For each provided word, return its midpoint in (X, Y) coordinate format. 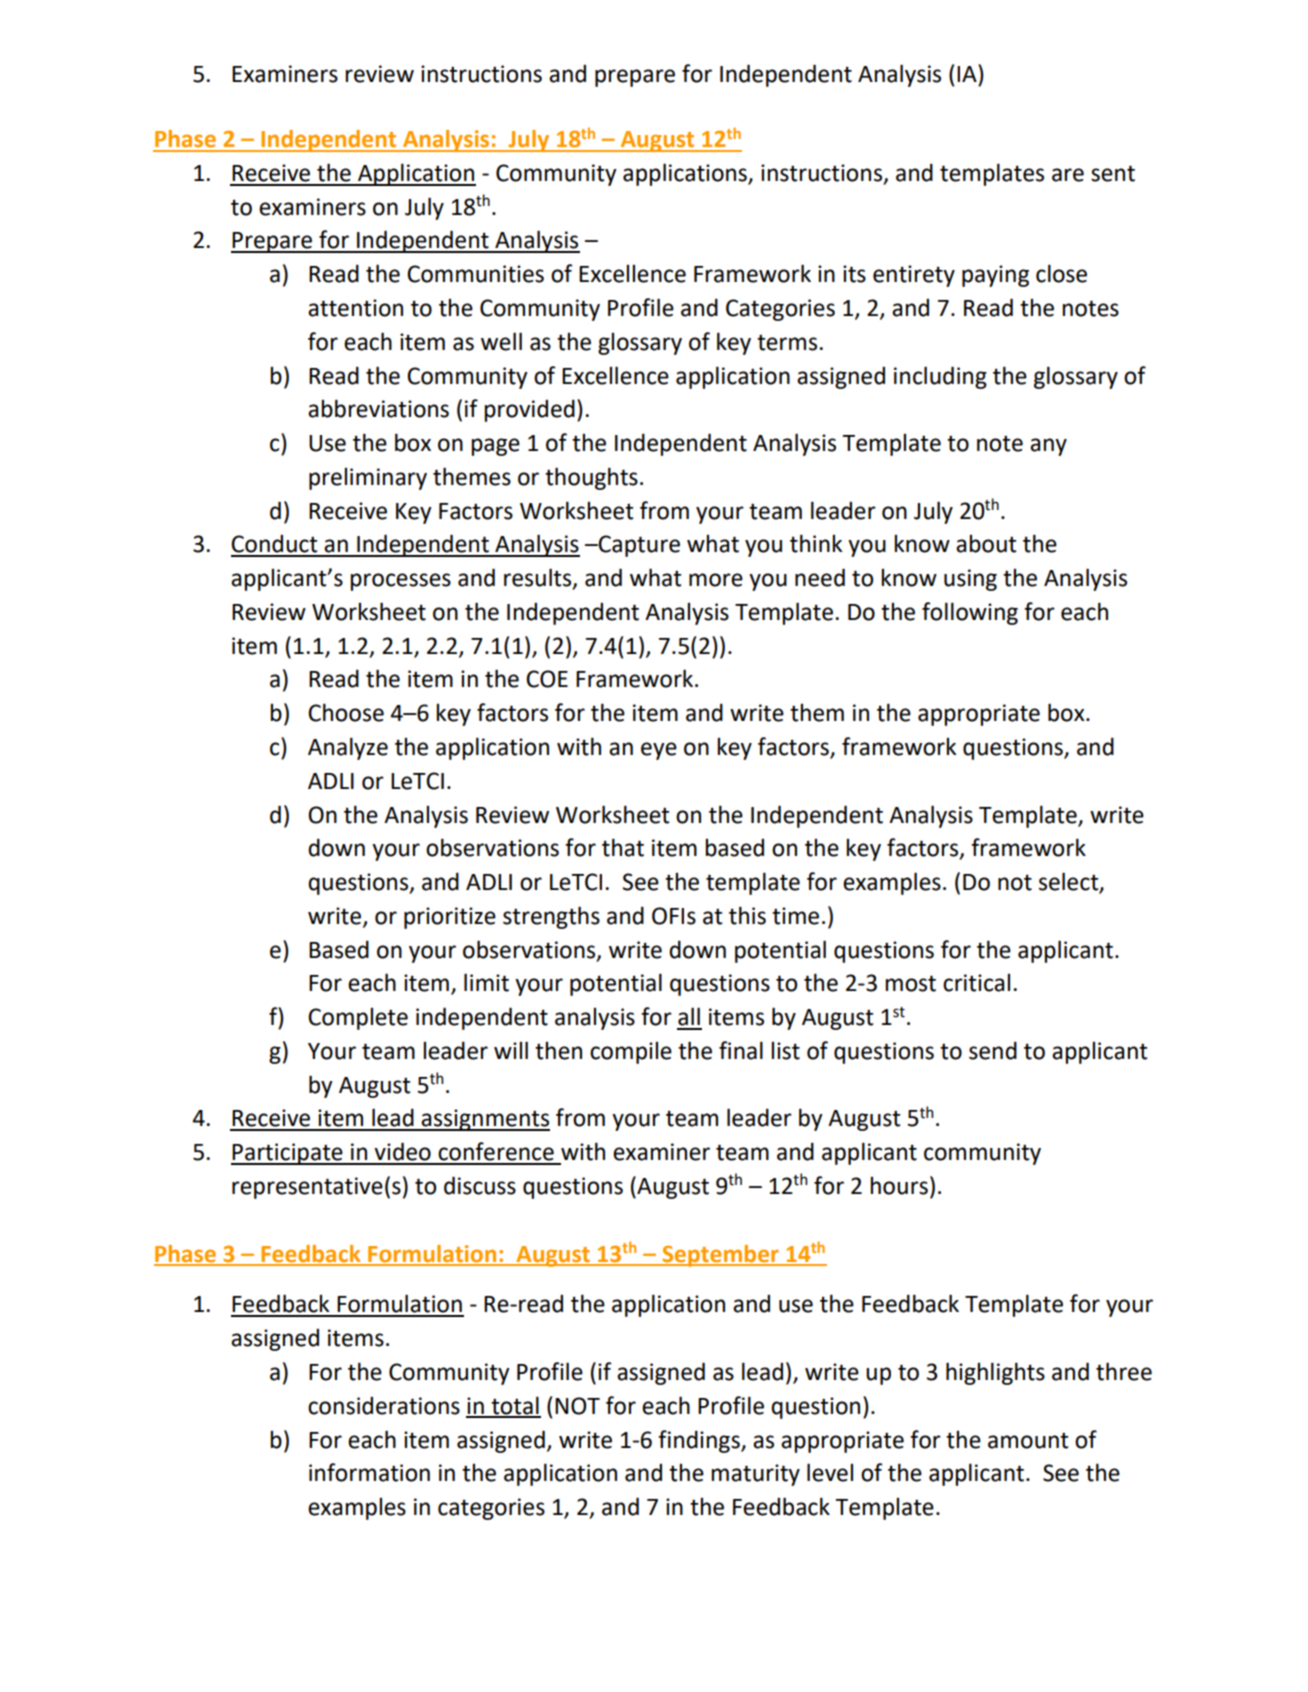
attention (355, 308)
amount (1028, 1440)
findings (700, 1441)
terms (788, 342)
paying (995, 276)
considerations (384, 1405)
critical (976, 983)
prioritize (450, 918)
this (747, 915)
